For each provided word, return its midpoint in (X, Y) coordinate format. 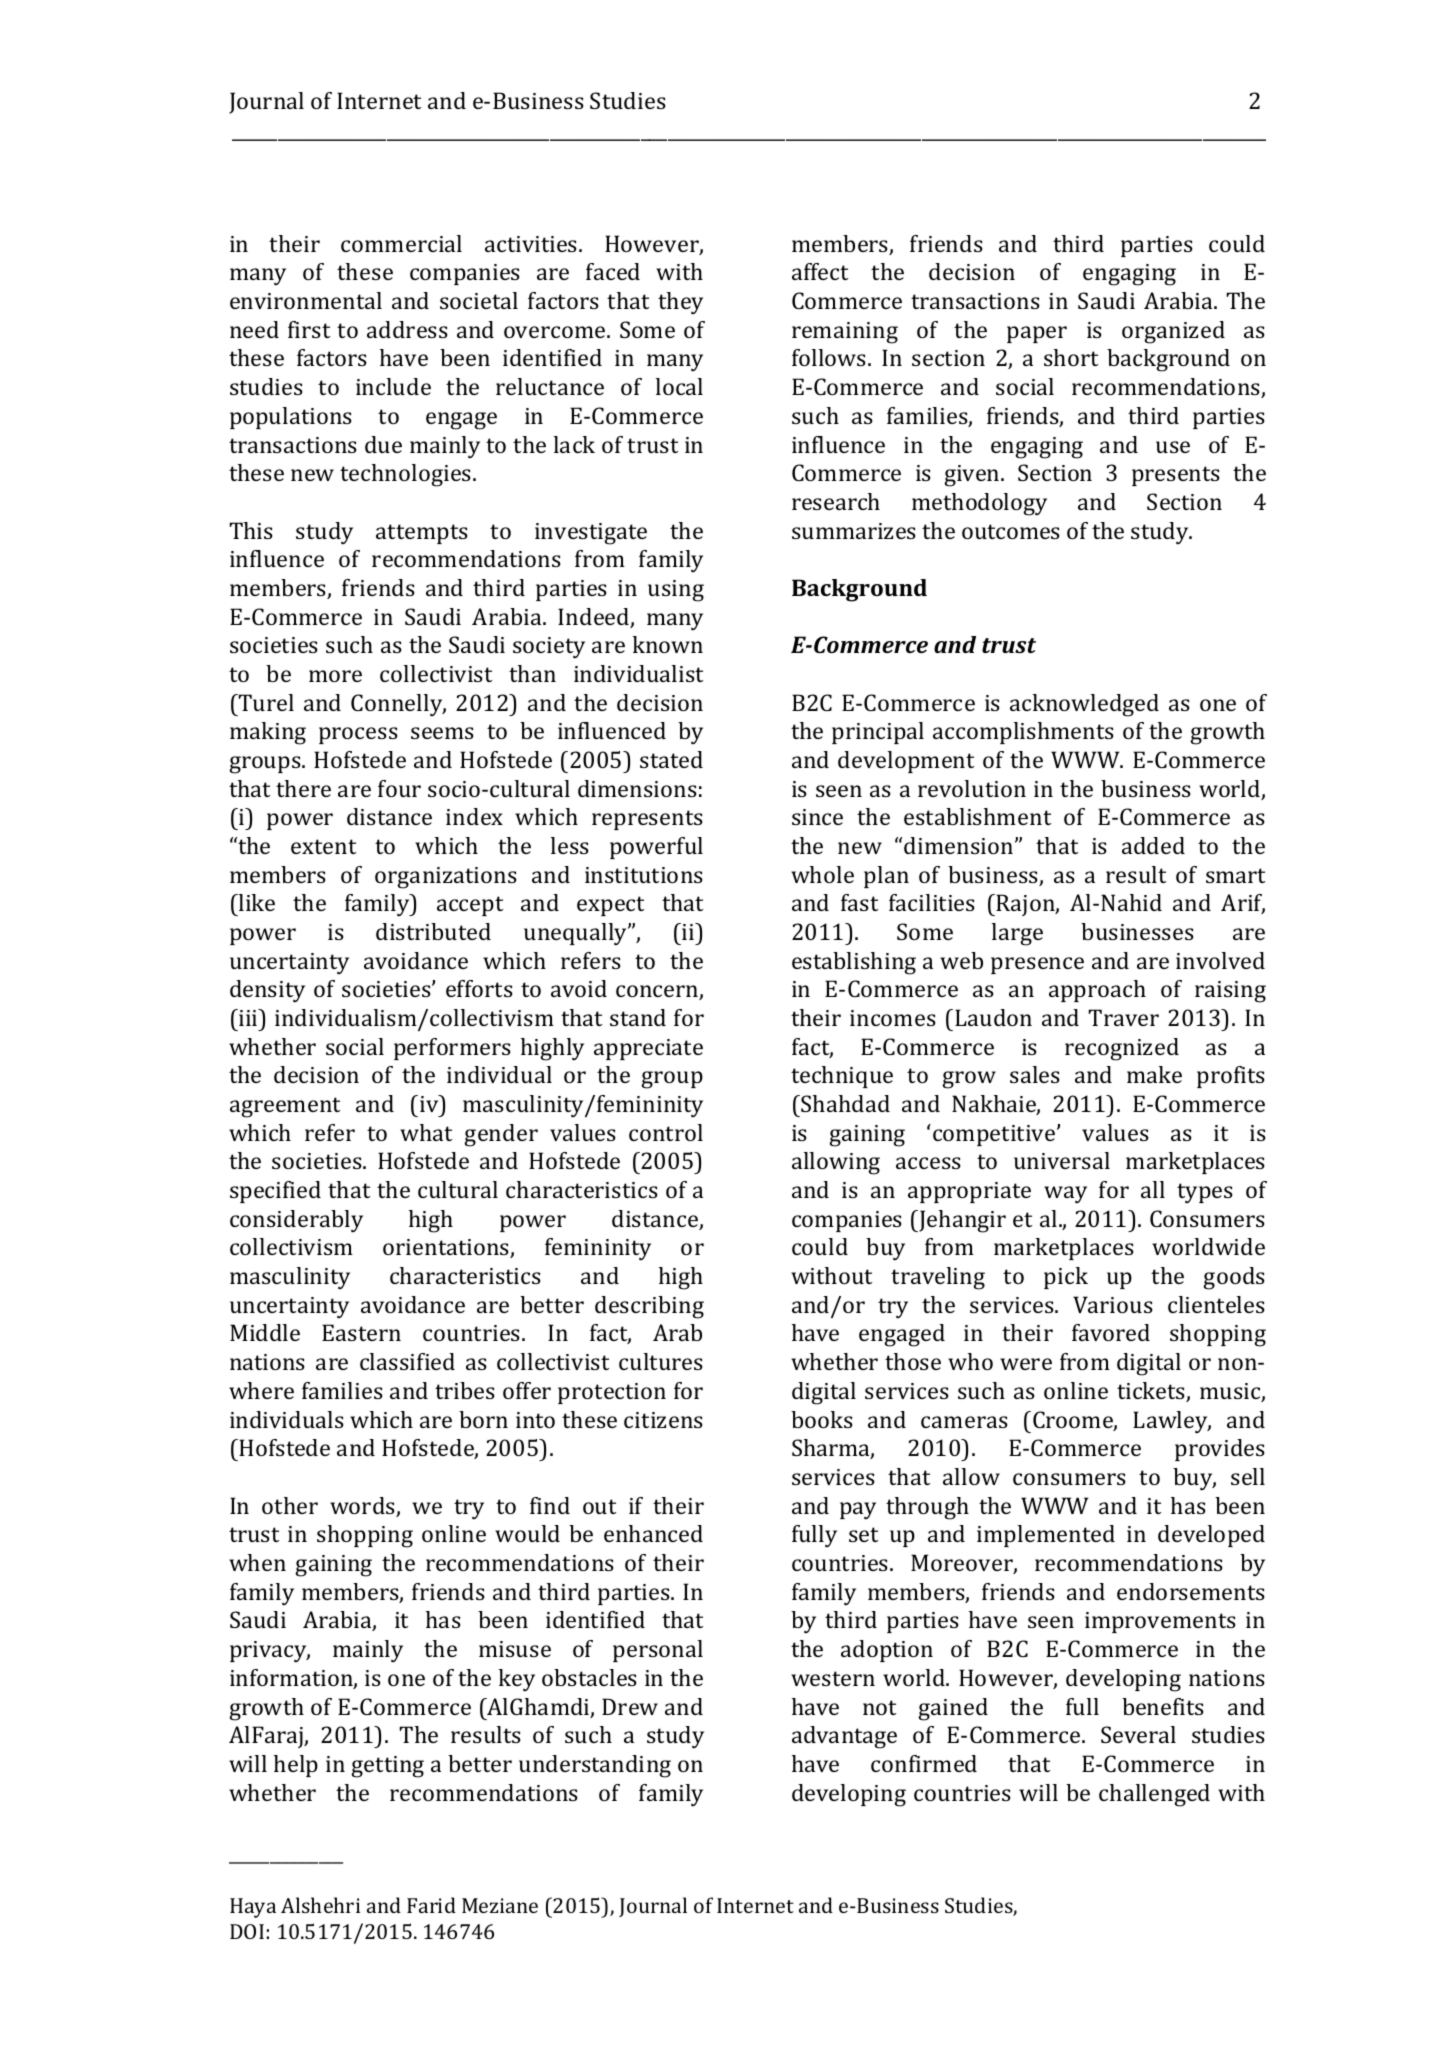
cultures (661, 1361)
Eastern (361, 1332)
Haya (253, 1908)
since (817, 817)
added (1153, 845)
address (407, 329)
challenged (1154, 1795)
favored (1111, 1332)
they (680, 303)
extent (323, 846)
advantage (844, 1737)
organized (1173, 332)
